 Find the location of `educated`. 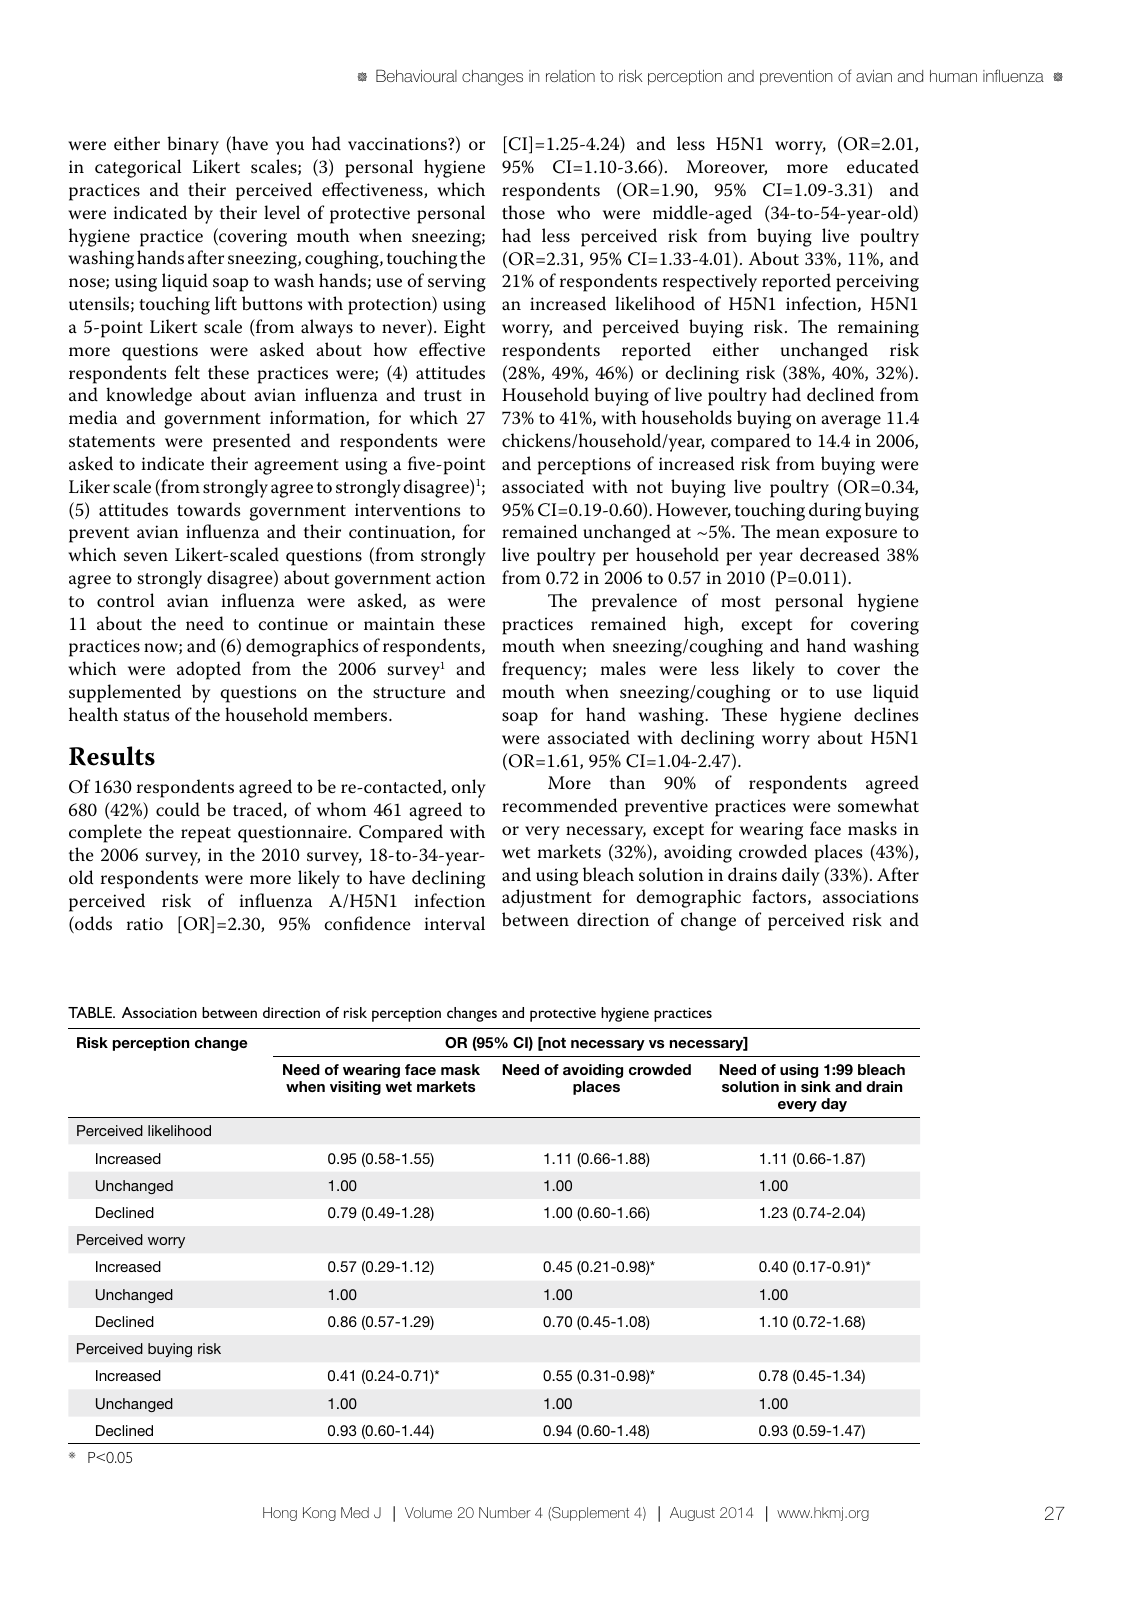

educated is located at coordinates (883, 166).
